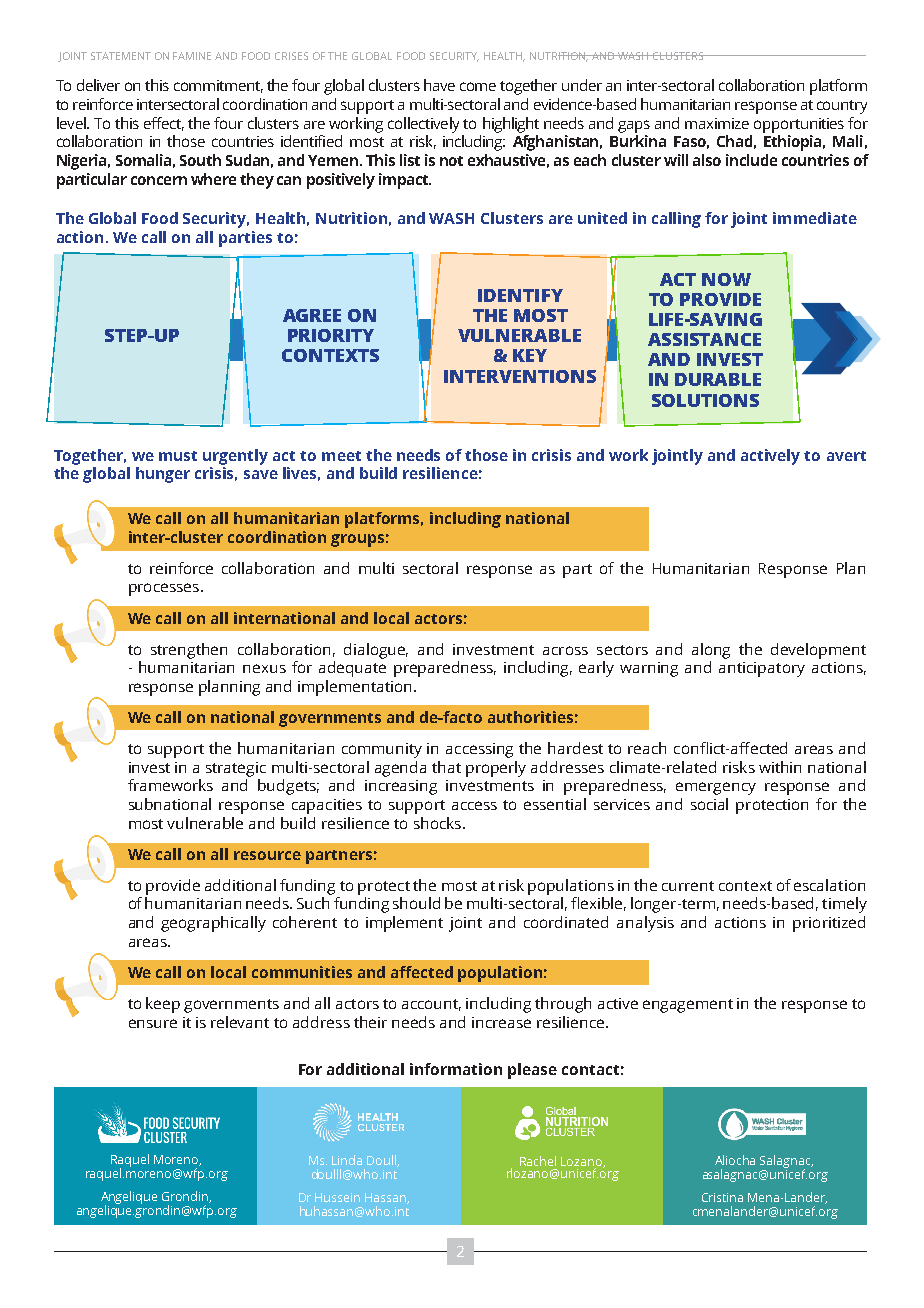 This screenshot has width=924, height=1308. Describe the element at coordinates (337, 1197) in the screenshot. I see `Hussein` at that location.
